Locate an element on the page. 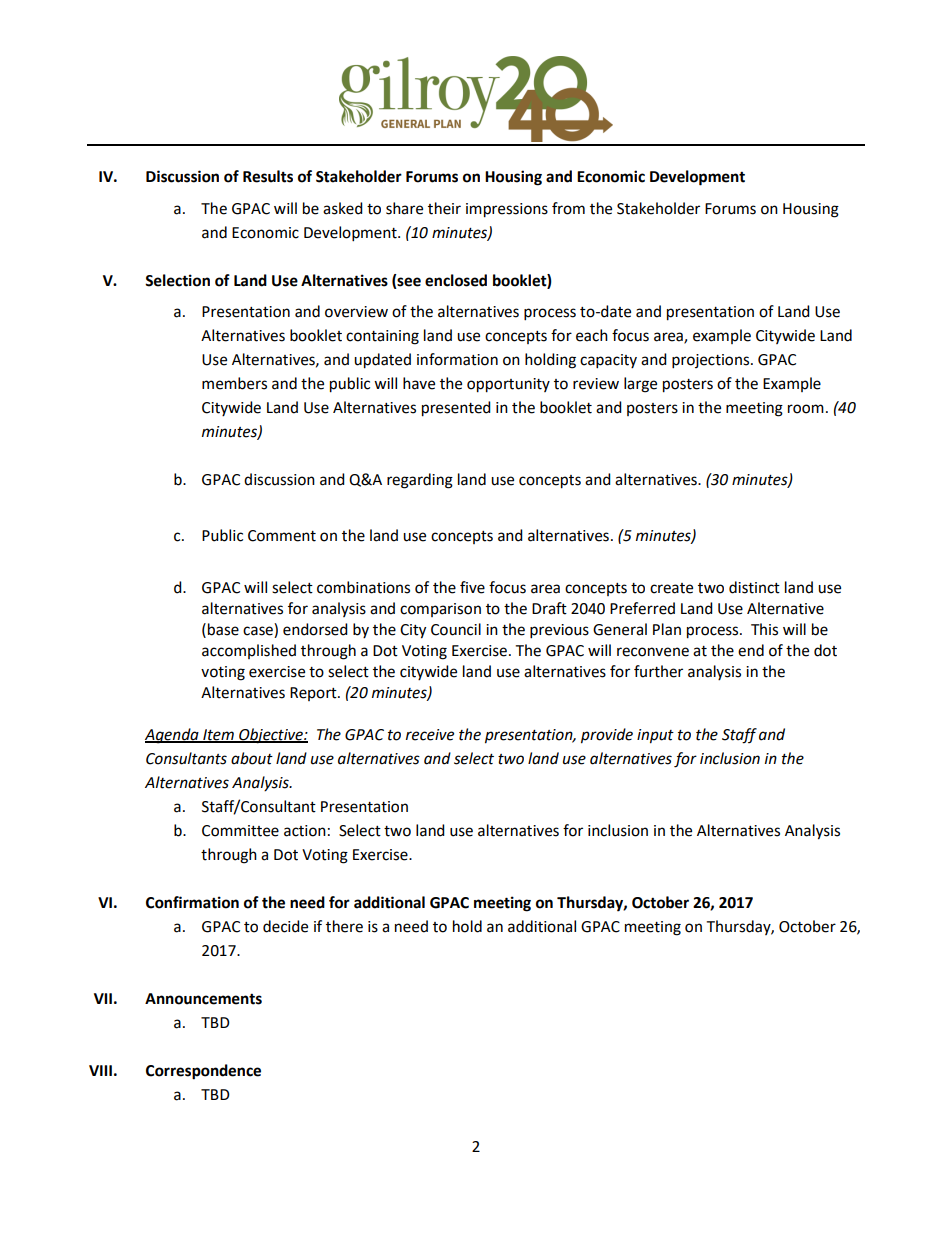 This image has width=952, height=1233. Agenda is located at coordinates (173, 736).
